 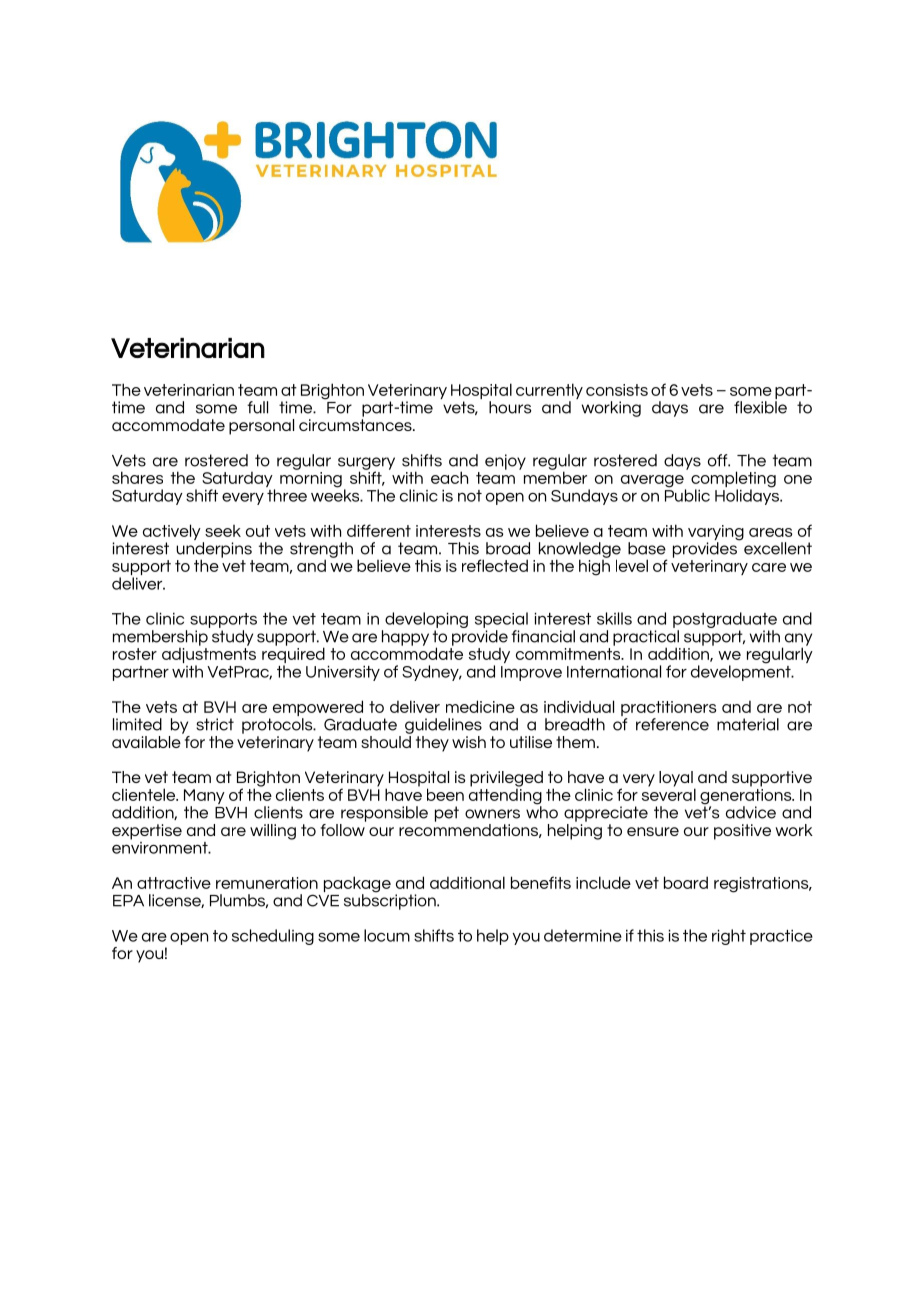 What do you see at coordinates (510, 407) in the screenshot?
I see `hours` at bounding box center [510, 407].
